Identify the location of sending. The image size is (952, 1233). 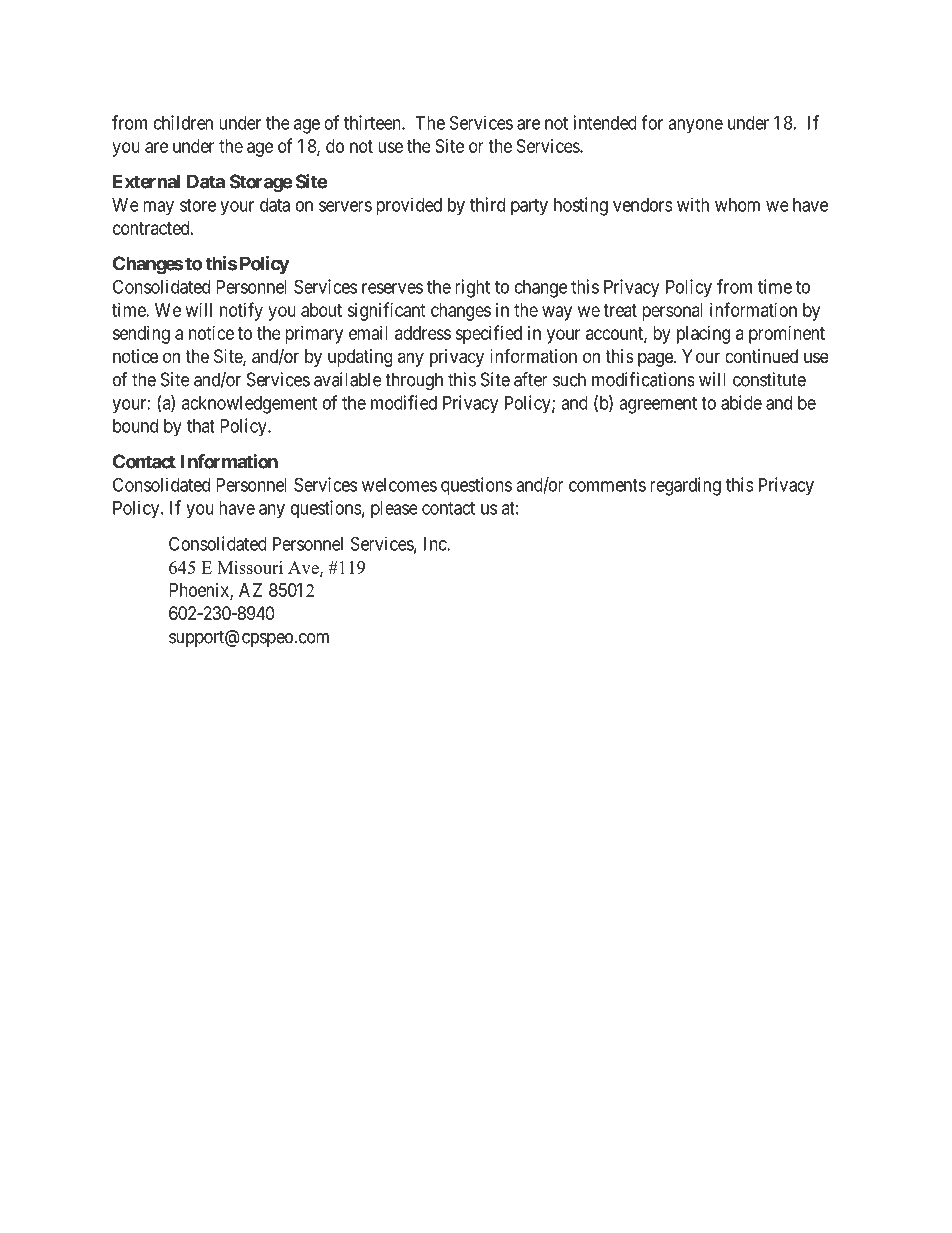
(141, 335).
